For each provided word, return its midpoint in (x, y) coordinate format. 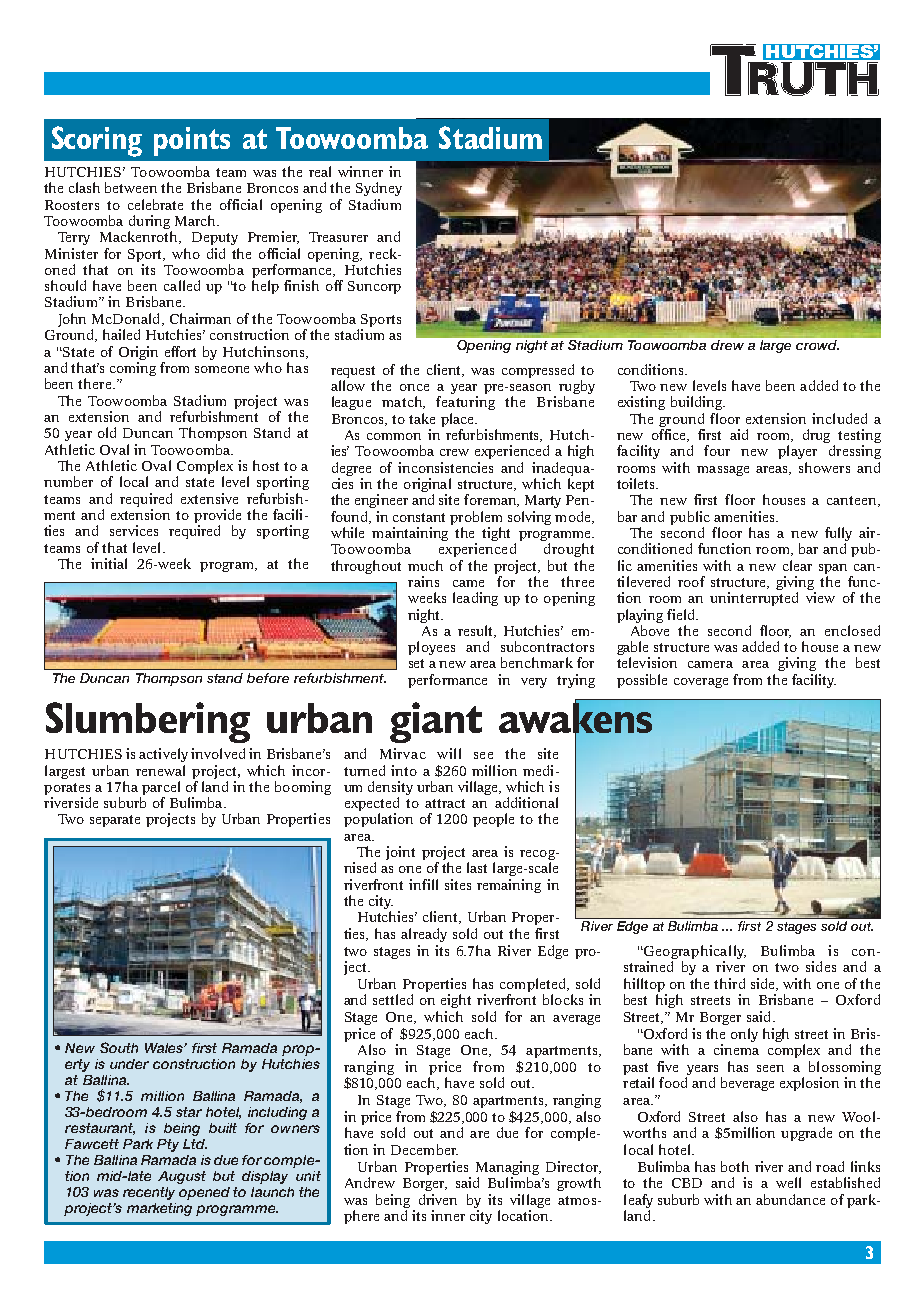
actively (163, 755)
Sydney (379, 189)
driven (438, 1199)
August (182, 1177)
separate (115, 821)
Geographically (694, 952)
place (458, 420)
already (424, 935)
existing (641, 403)
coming (133, 369)
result (476, 631)
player (797, 452)
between (131, 187)
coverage (701, 683)
